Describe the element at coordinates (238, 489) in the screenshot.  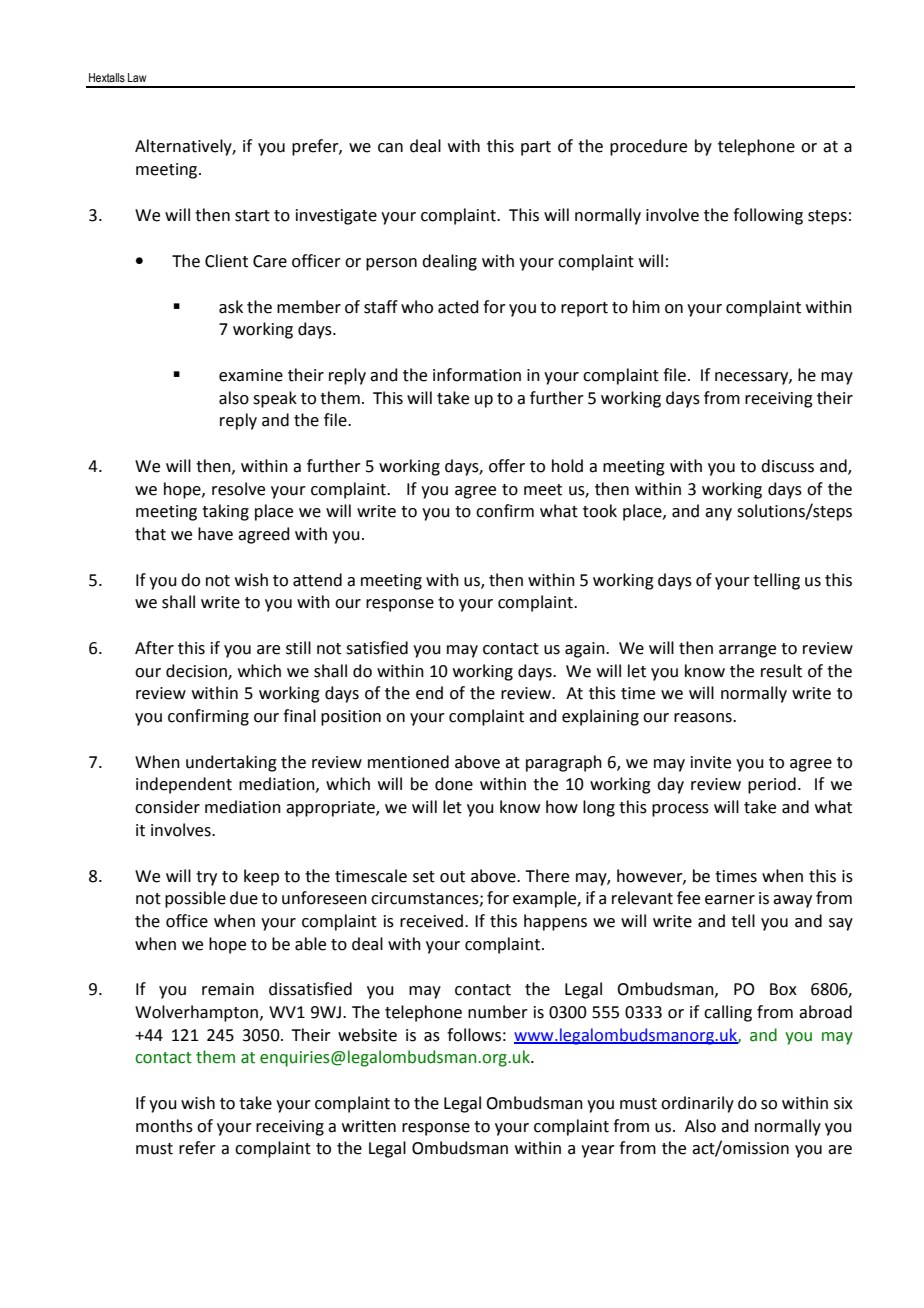
I see `resolve` at that location.
